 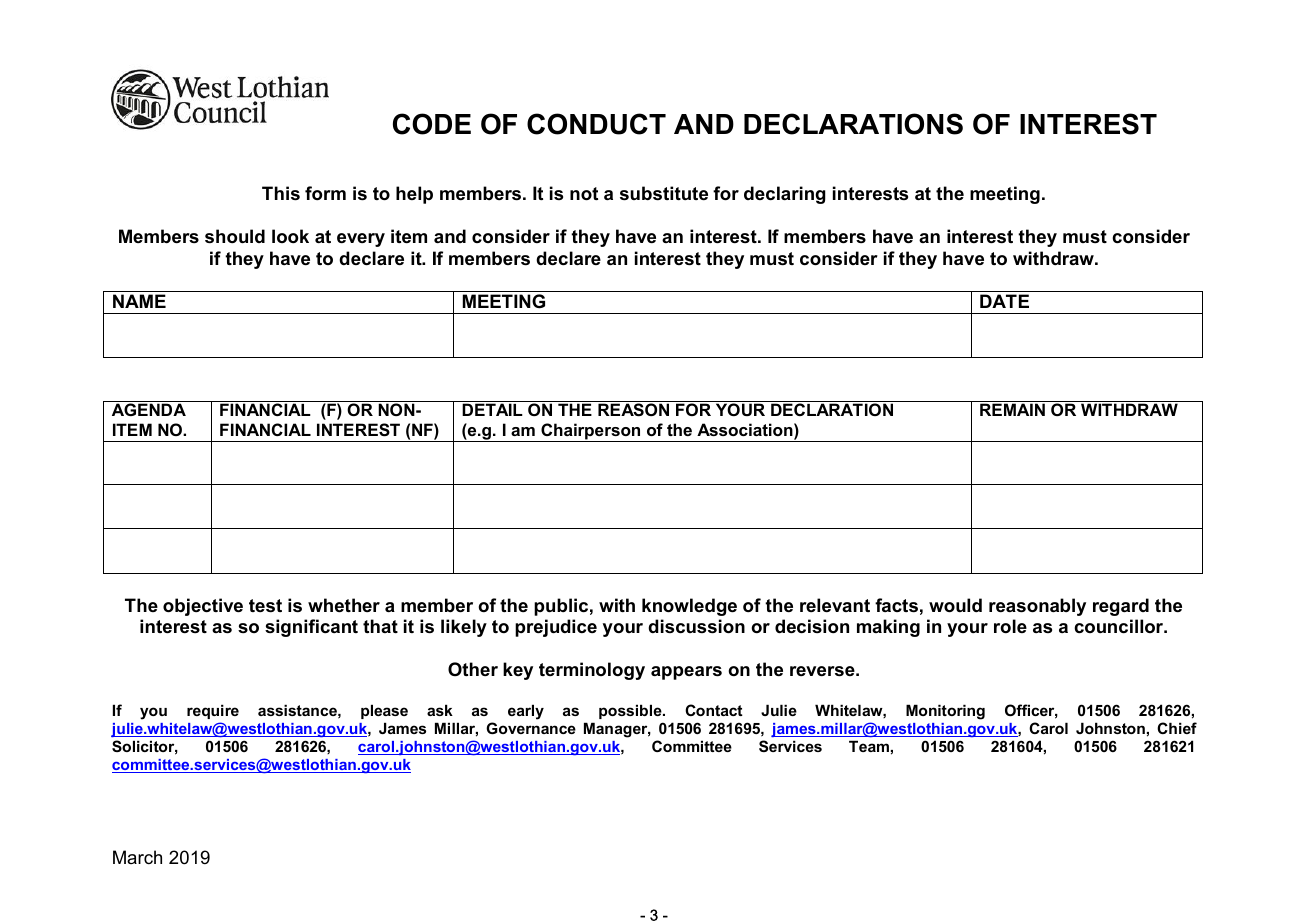 I want to click on AGENDA, so click(x=149, y=409).
